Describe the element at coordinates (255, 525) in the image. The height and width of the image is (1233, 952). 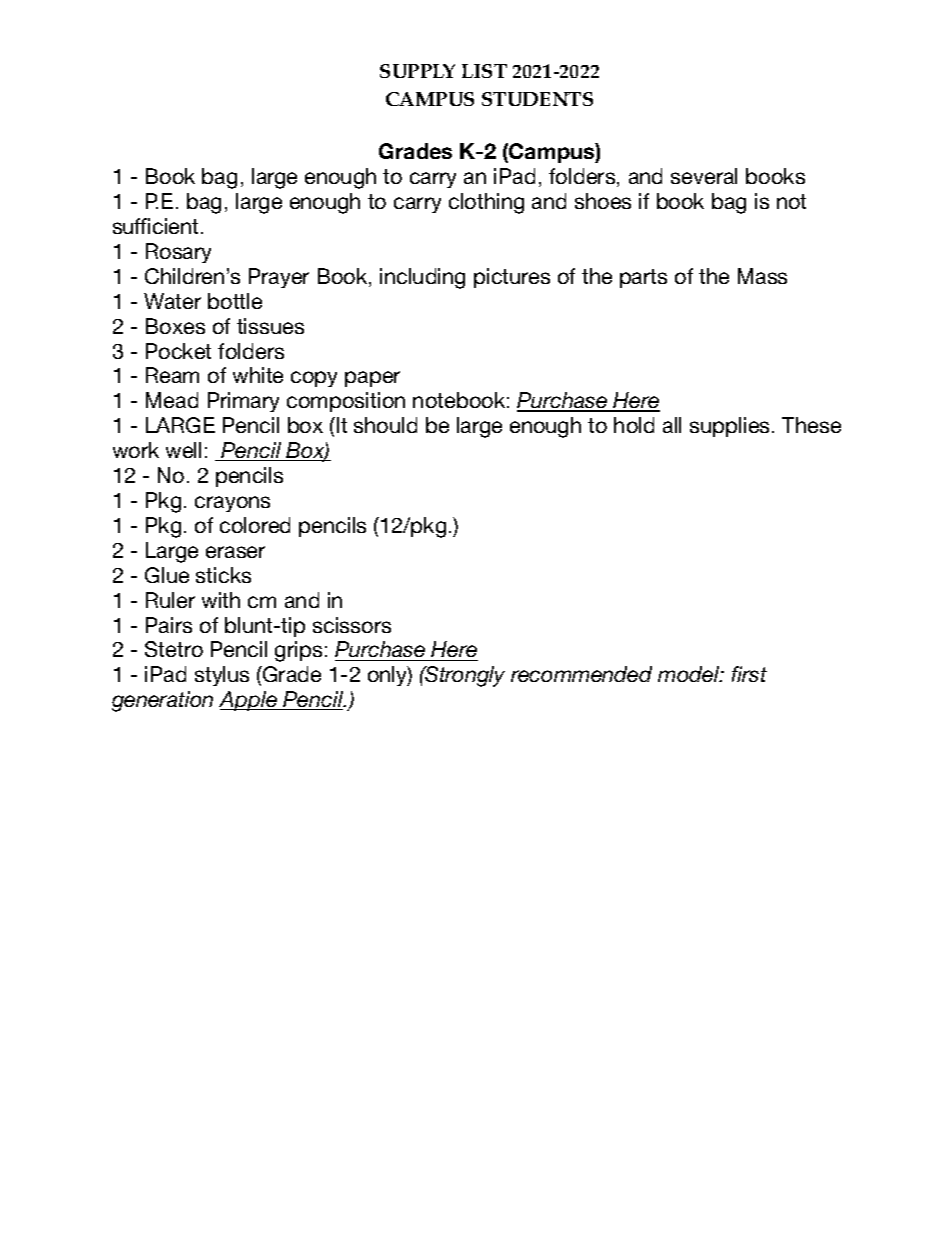
I see `colored` at that location.
